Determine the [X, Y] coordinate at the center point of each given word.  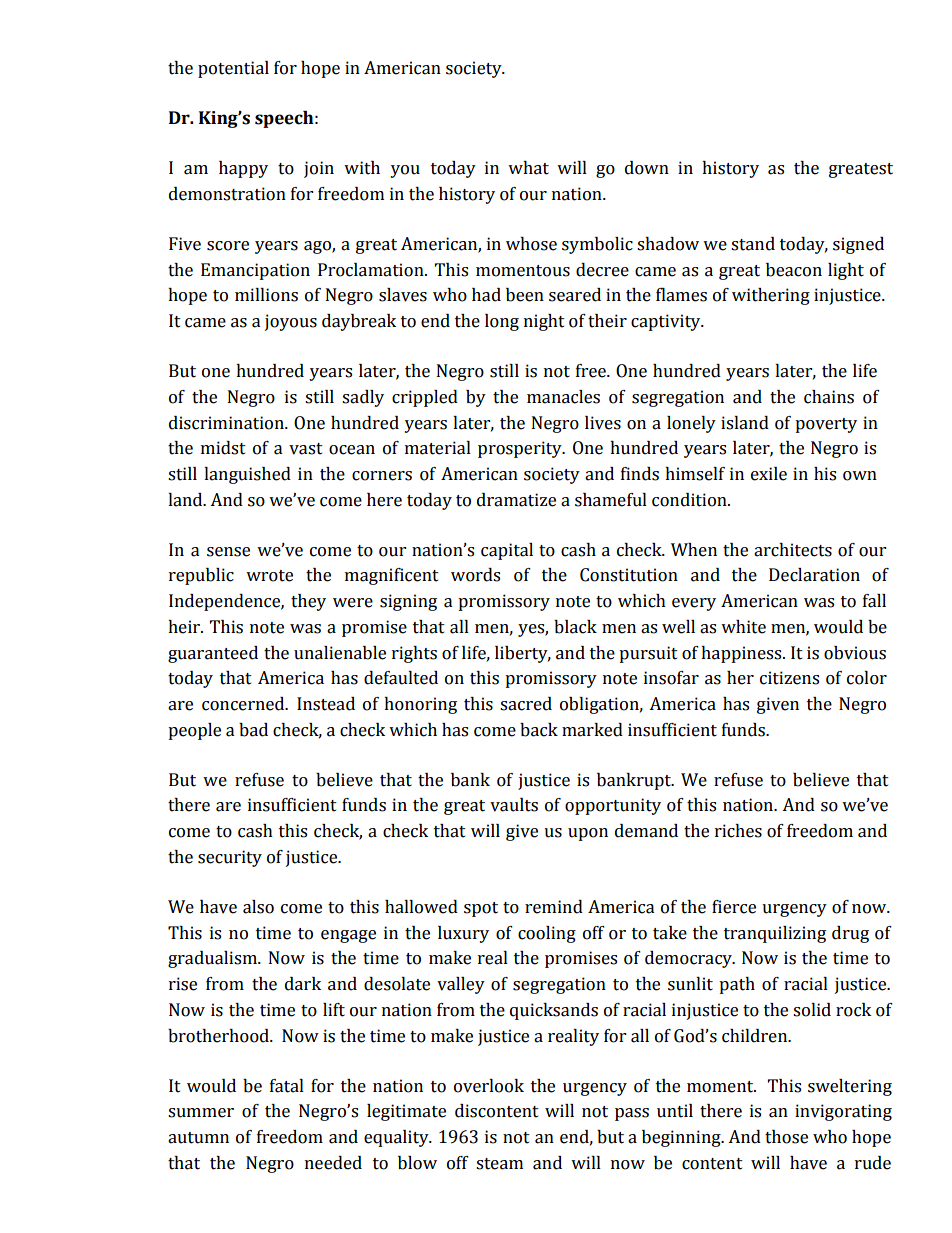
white [743, 627]
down [647, 168]
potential [233, 69]
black [575, 627]
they [308, 602]
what [528, 168]
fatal [287, 1086]
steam [499, 1164]
